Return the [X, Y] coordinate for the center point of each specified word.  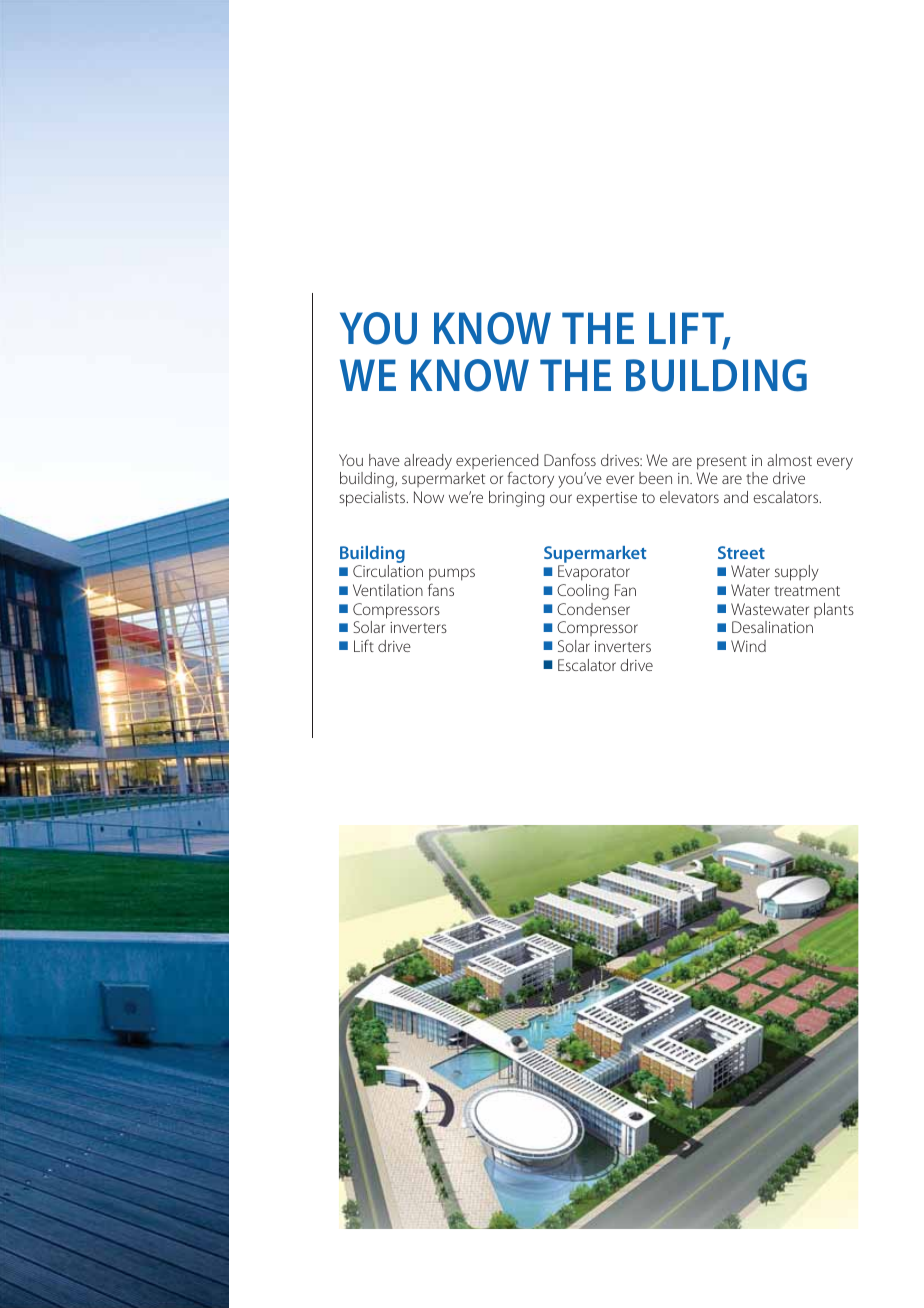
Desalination [772, 627]
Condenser [593, 609]
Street [741, 552]
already [428, 462]
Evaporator [594, 573]
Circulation [388, 571]
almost [789, 460]
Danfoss [570, 459]
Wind [748, 646]
